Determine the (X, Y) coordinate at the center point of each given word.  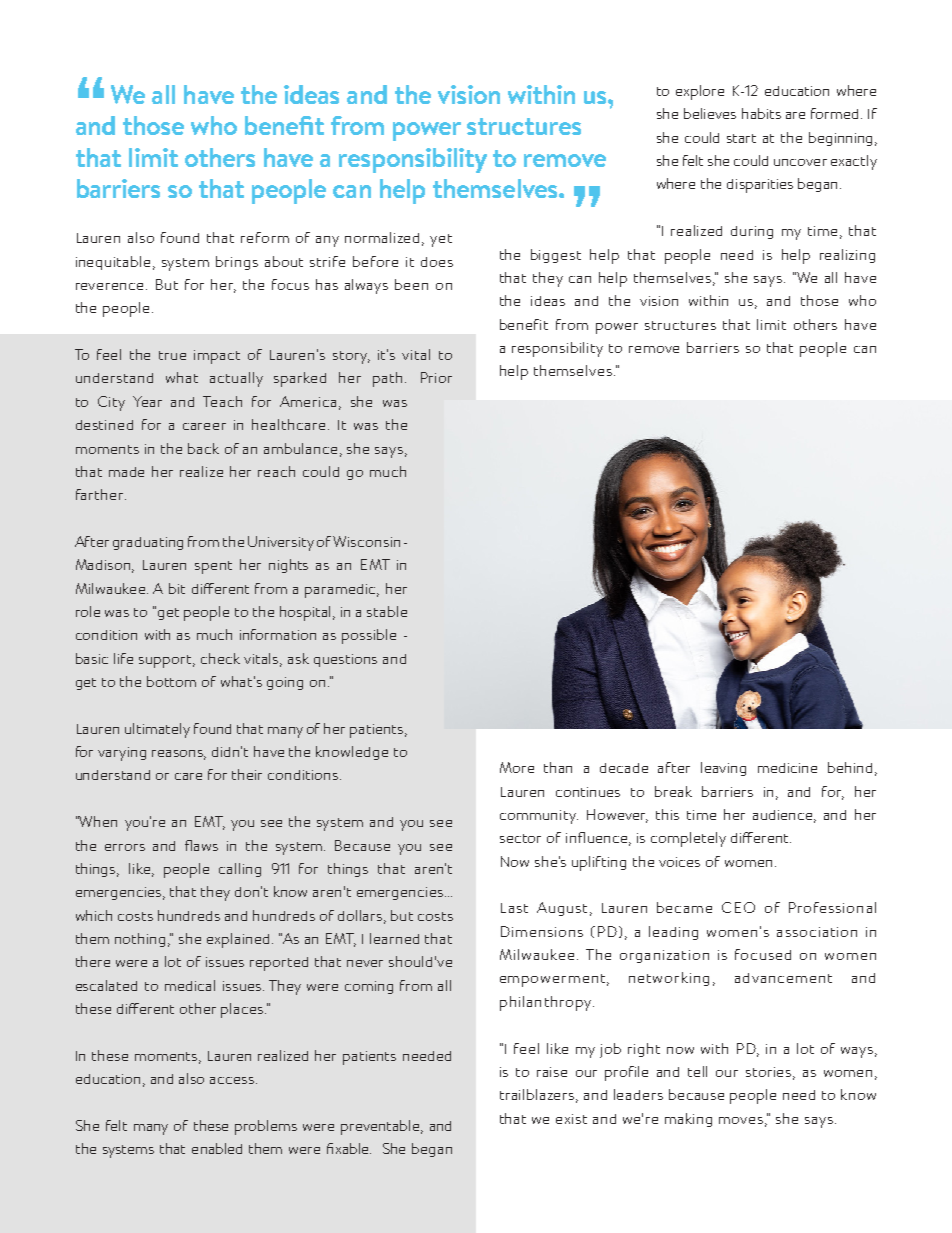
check (220, 658)
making (688, 1120)
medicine (787, 768)
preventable (381, 1127)
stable (387, 611)
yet (441, 240)
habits (761, 113)
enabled (217, 1148)
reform (265, 237)
